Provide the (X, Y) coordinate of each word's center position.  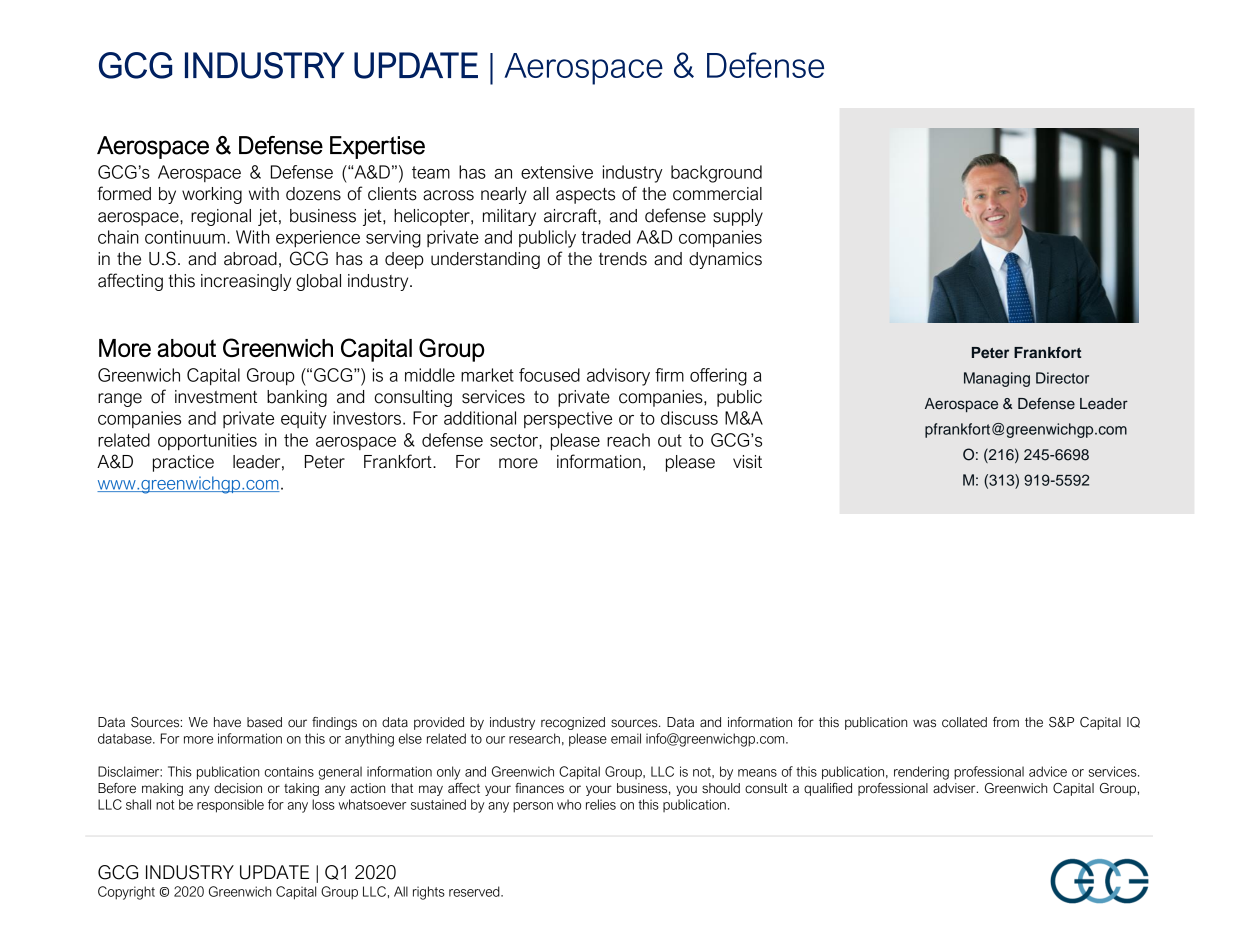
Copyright (126, 893)
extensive (557, 172)
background (716, 174)
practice (183, 463)
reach (628, 440)
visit (747, 462)
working (212, 195)
